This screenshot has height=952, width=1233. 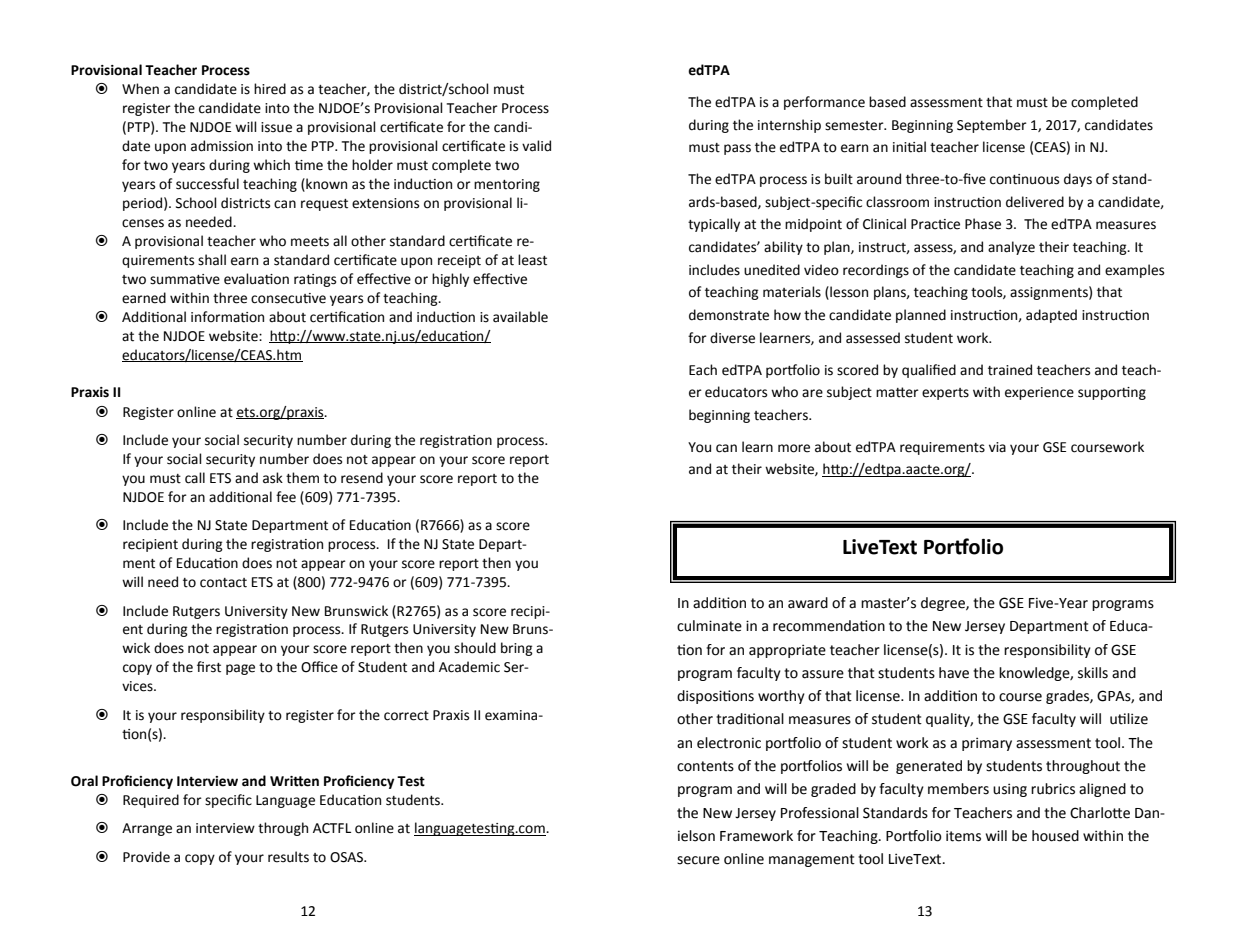 I want to click on valid, so click(x=536, y=146).
